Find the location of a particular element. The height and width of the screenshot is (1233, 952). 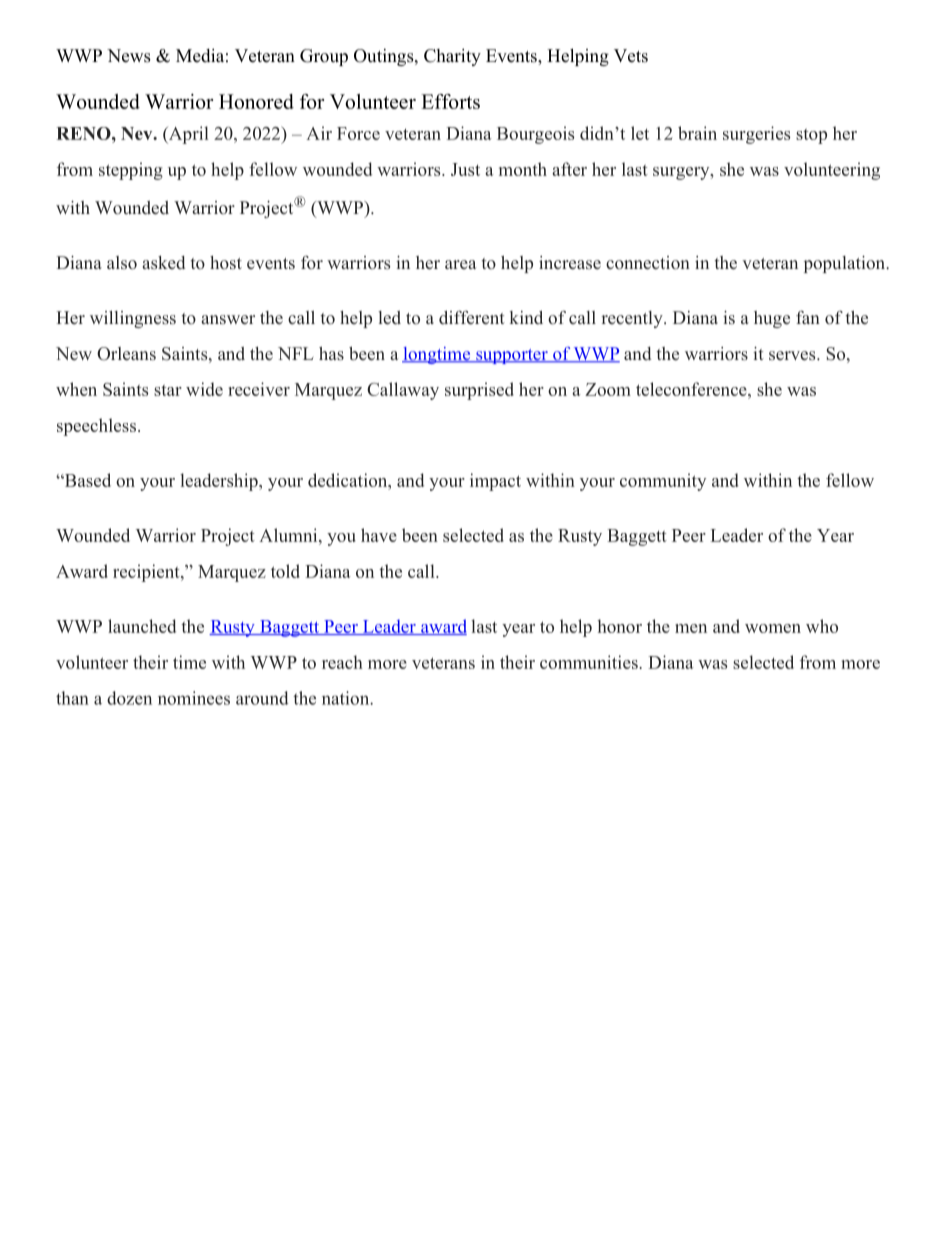

Vets is located at coordinates (631, 56).
